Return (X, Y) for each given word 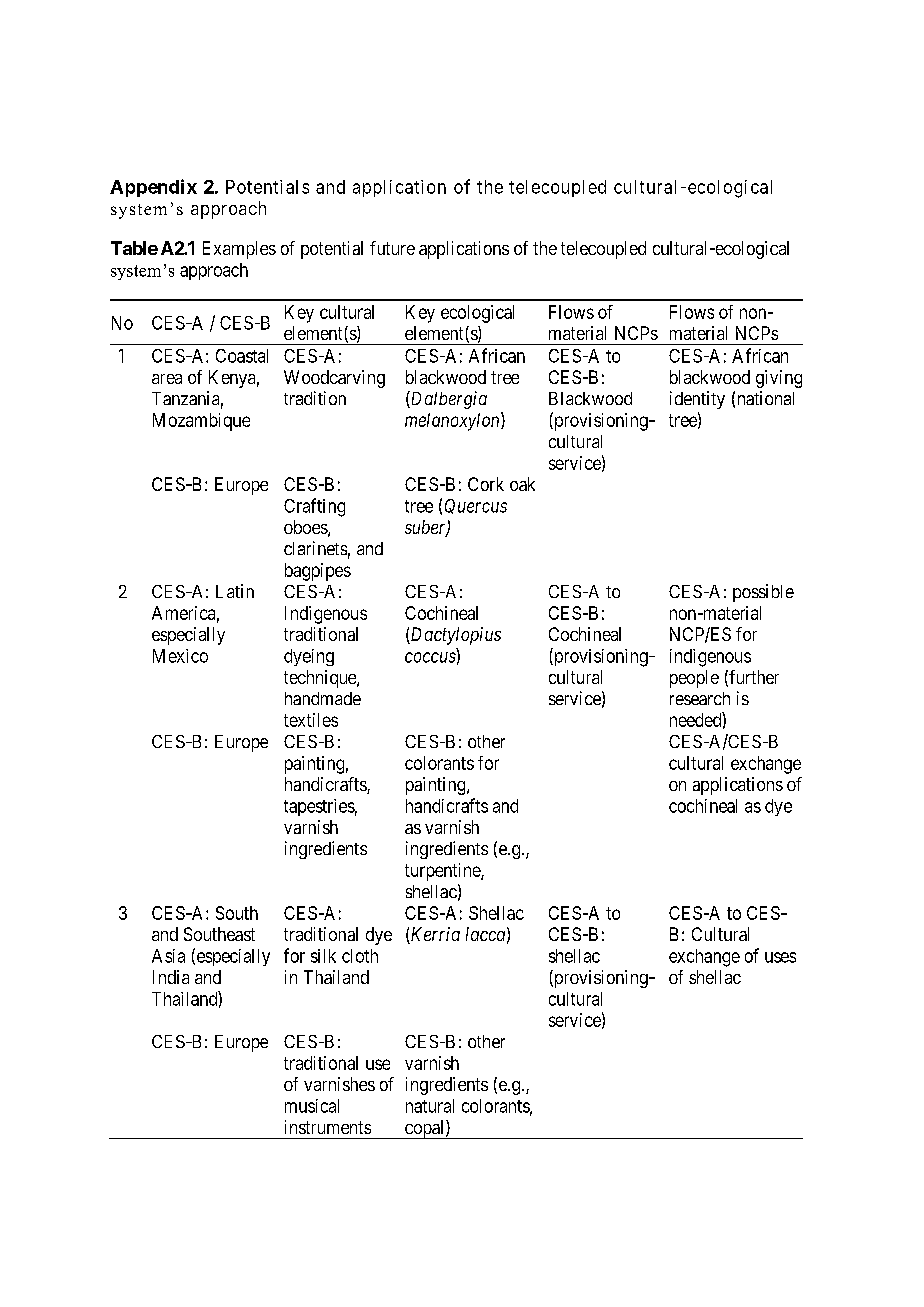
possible (763, 593)
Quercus (476, 506)
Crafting (314, 507)
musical (312, 1106)
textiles (311, 720)
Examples (239, 250)
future (392, 248)
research (700, 698)
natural (430, 1106)
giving (779, 379)
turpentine (443, 872)
